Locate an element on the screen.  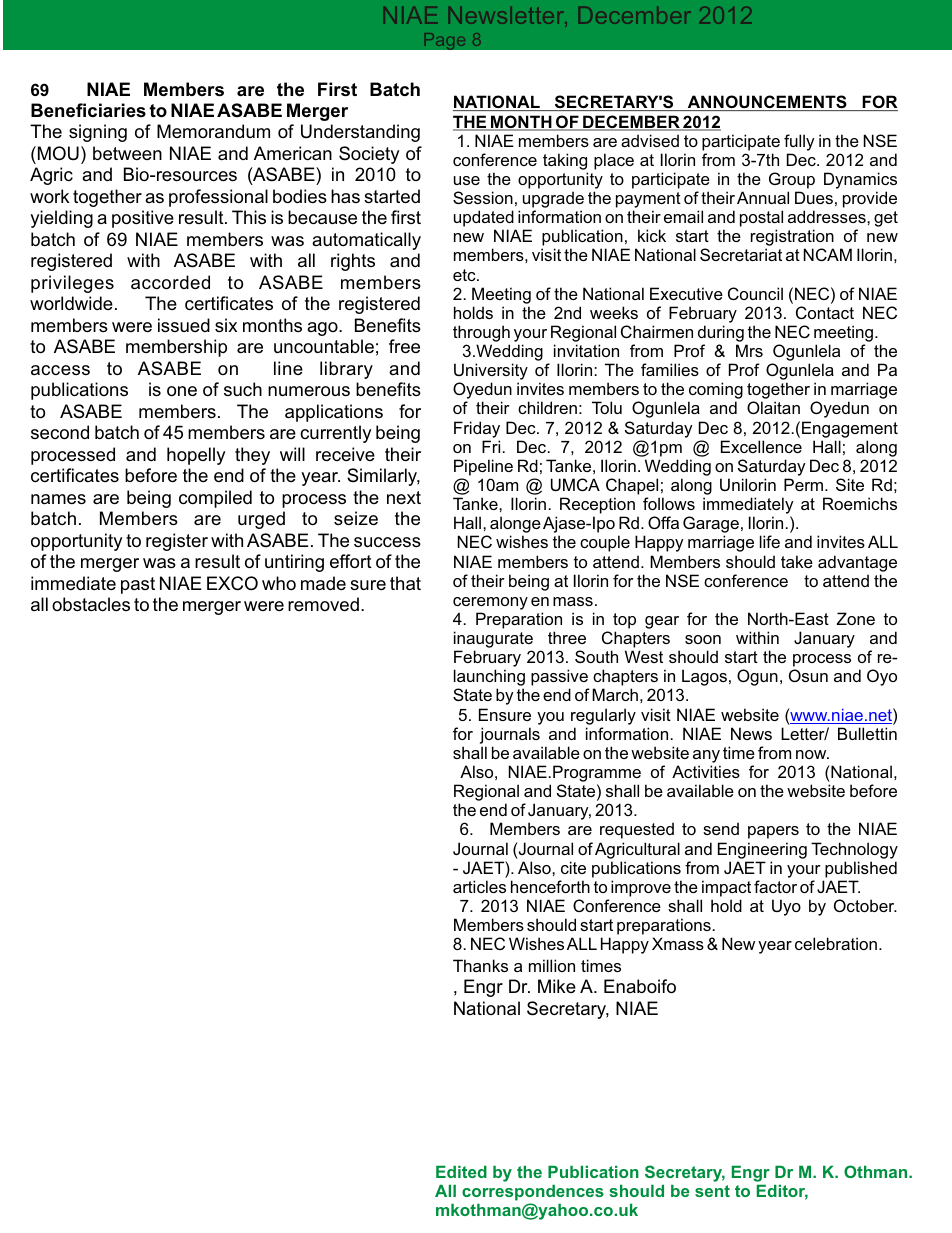
papers is located at coordinates (773, 832).
